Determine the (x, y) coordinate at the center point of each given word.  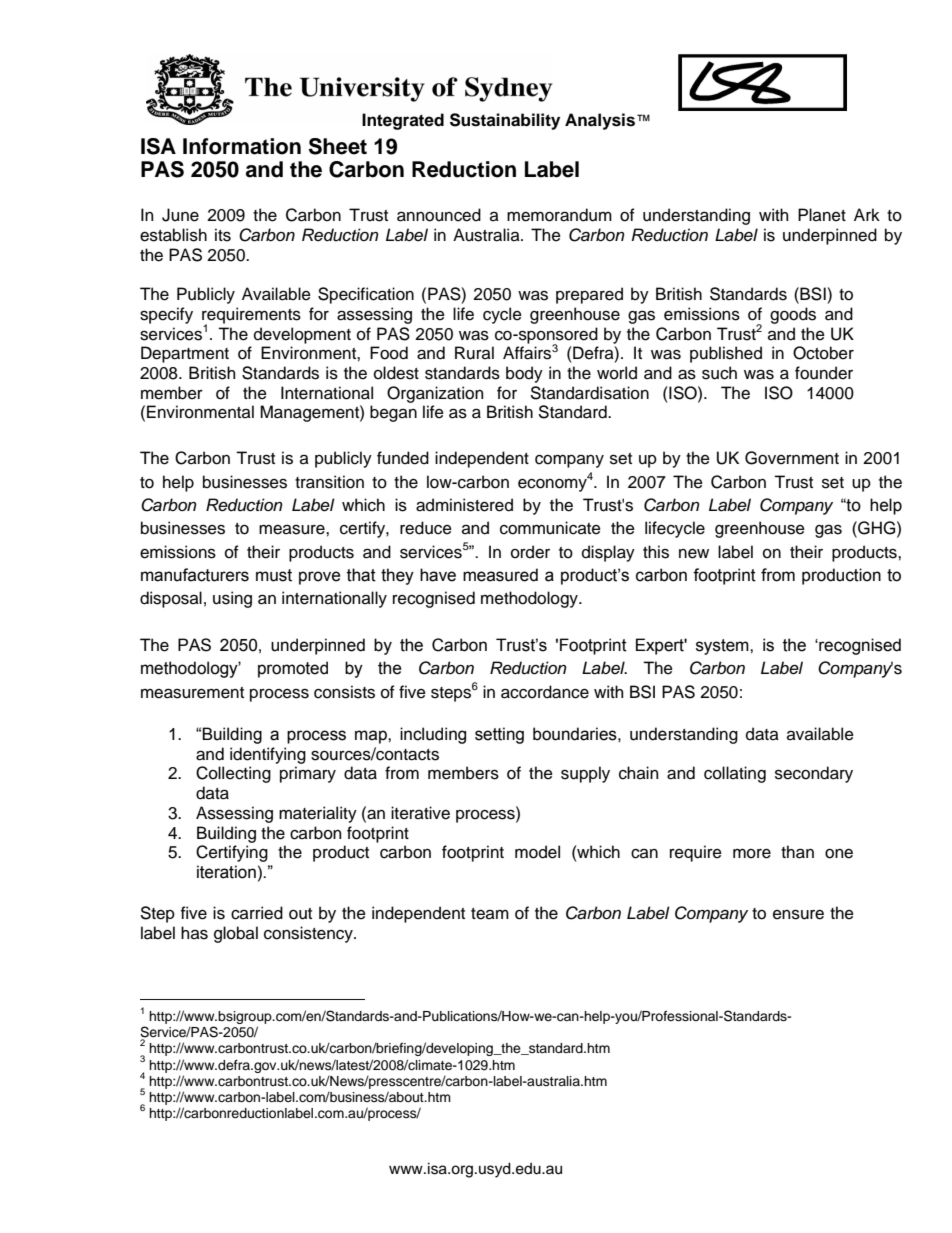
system (723, 647)
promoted (293, 669)
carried (257, 913)
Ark (867, 214)
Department (185, 354)
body (524, 374)
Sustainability (505, 121)
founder (824, 373)
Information (242, 146)
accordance (545, 692)
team (490, 914)
